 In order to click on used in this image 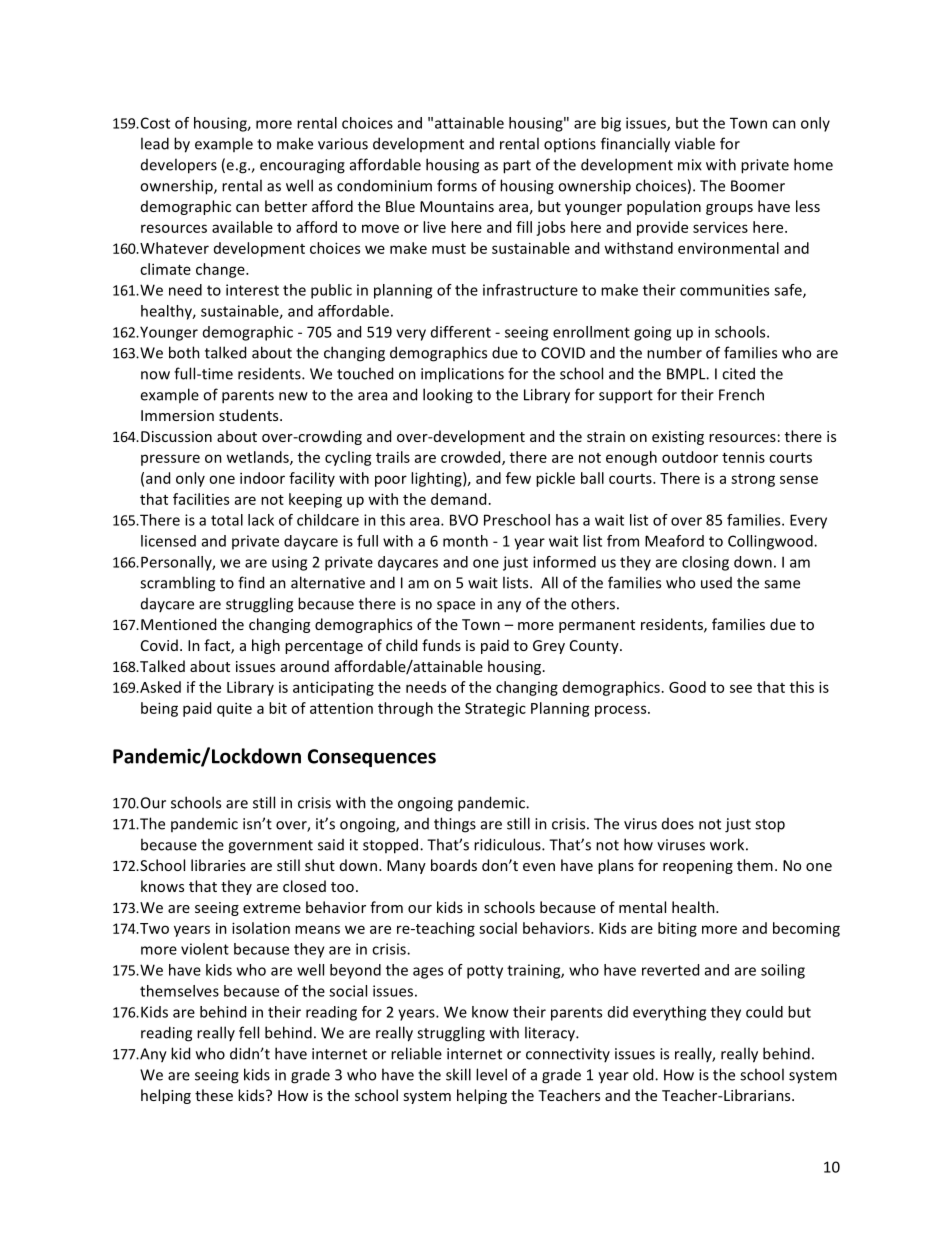, I will do `click(716, 583)`.
